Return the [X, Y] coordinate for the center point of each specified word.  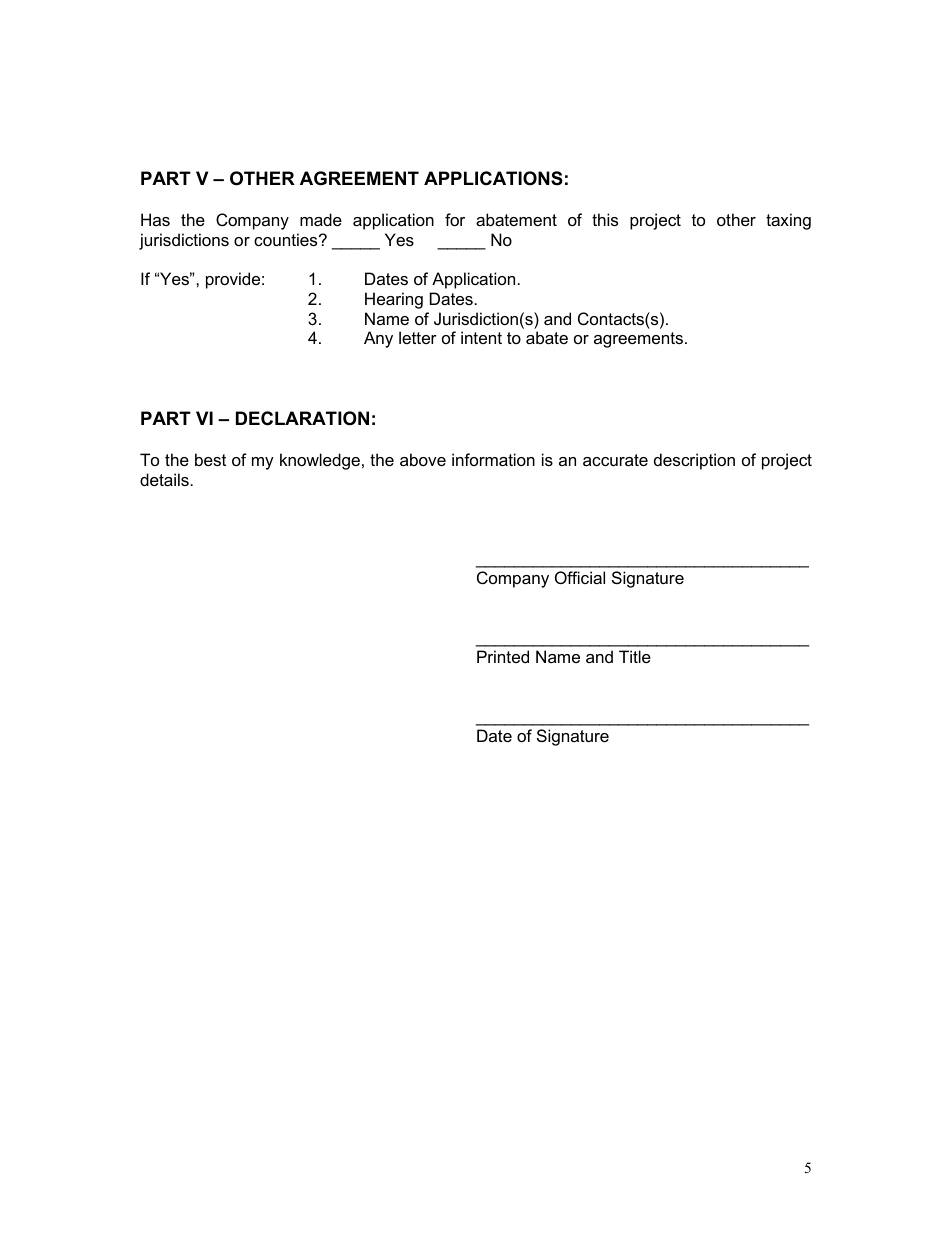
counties [287, 239]
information [493, 459]
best [210, 459]
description [694, 461]
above [423, 459]
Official [580, 577]
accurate [615, 460]
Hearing [394, 300]
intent [481, 337]
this [605, 219]
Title [635, 656]
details [164, 479]
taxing [788, 221]
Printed [503, 656]
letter [418, 337]
